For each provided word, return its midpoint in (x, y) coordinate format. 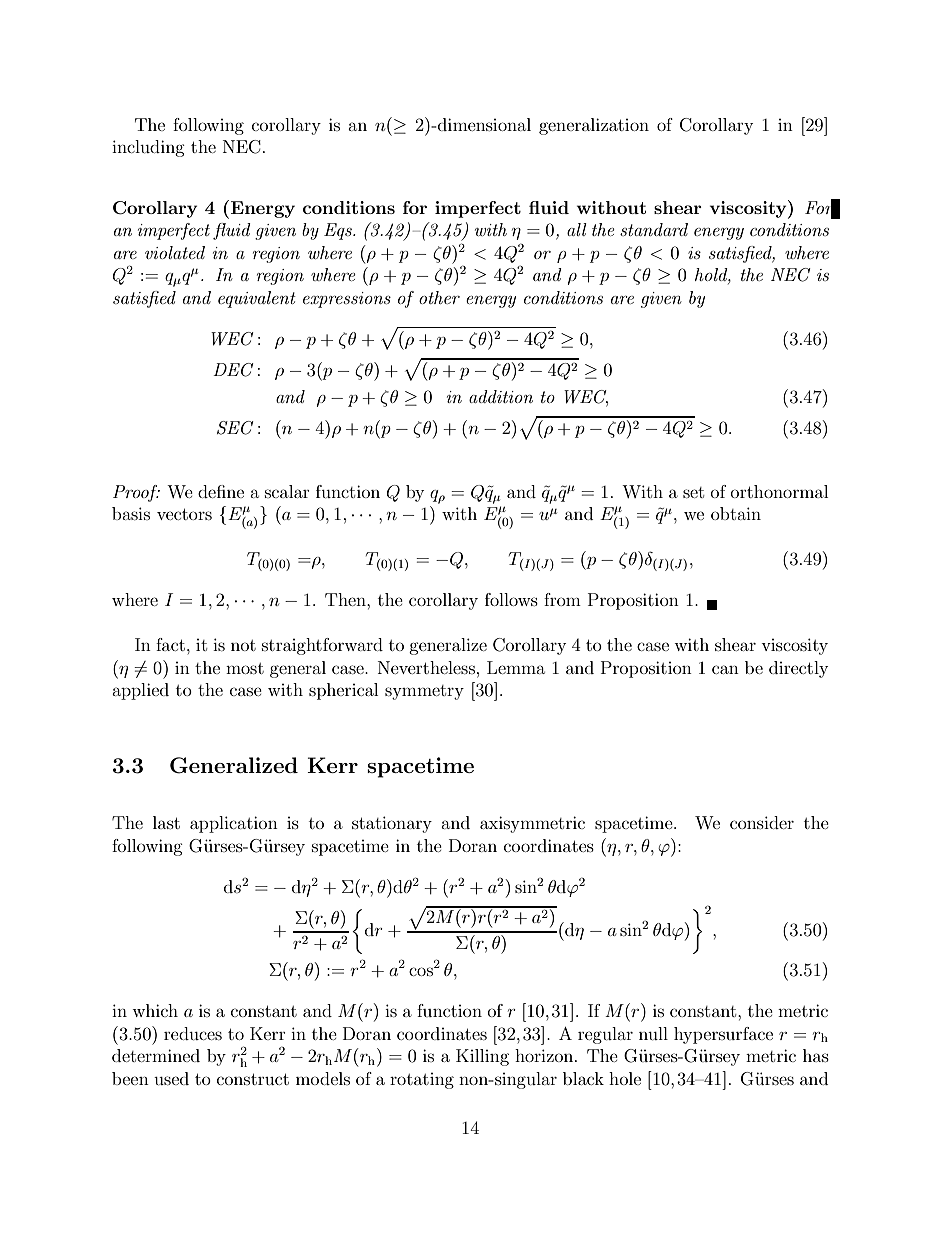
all (577, 229)
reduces (193, 1033)
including (148, 148)
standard (654, 229)
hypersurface (723, 1035)
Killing (482, 1057)
